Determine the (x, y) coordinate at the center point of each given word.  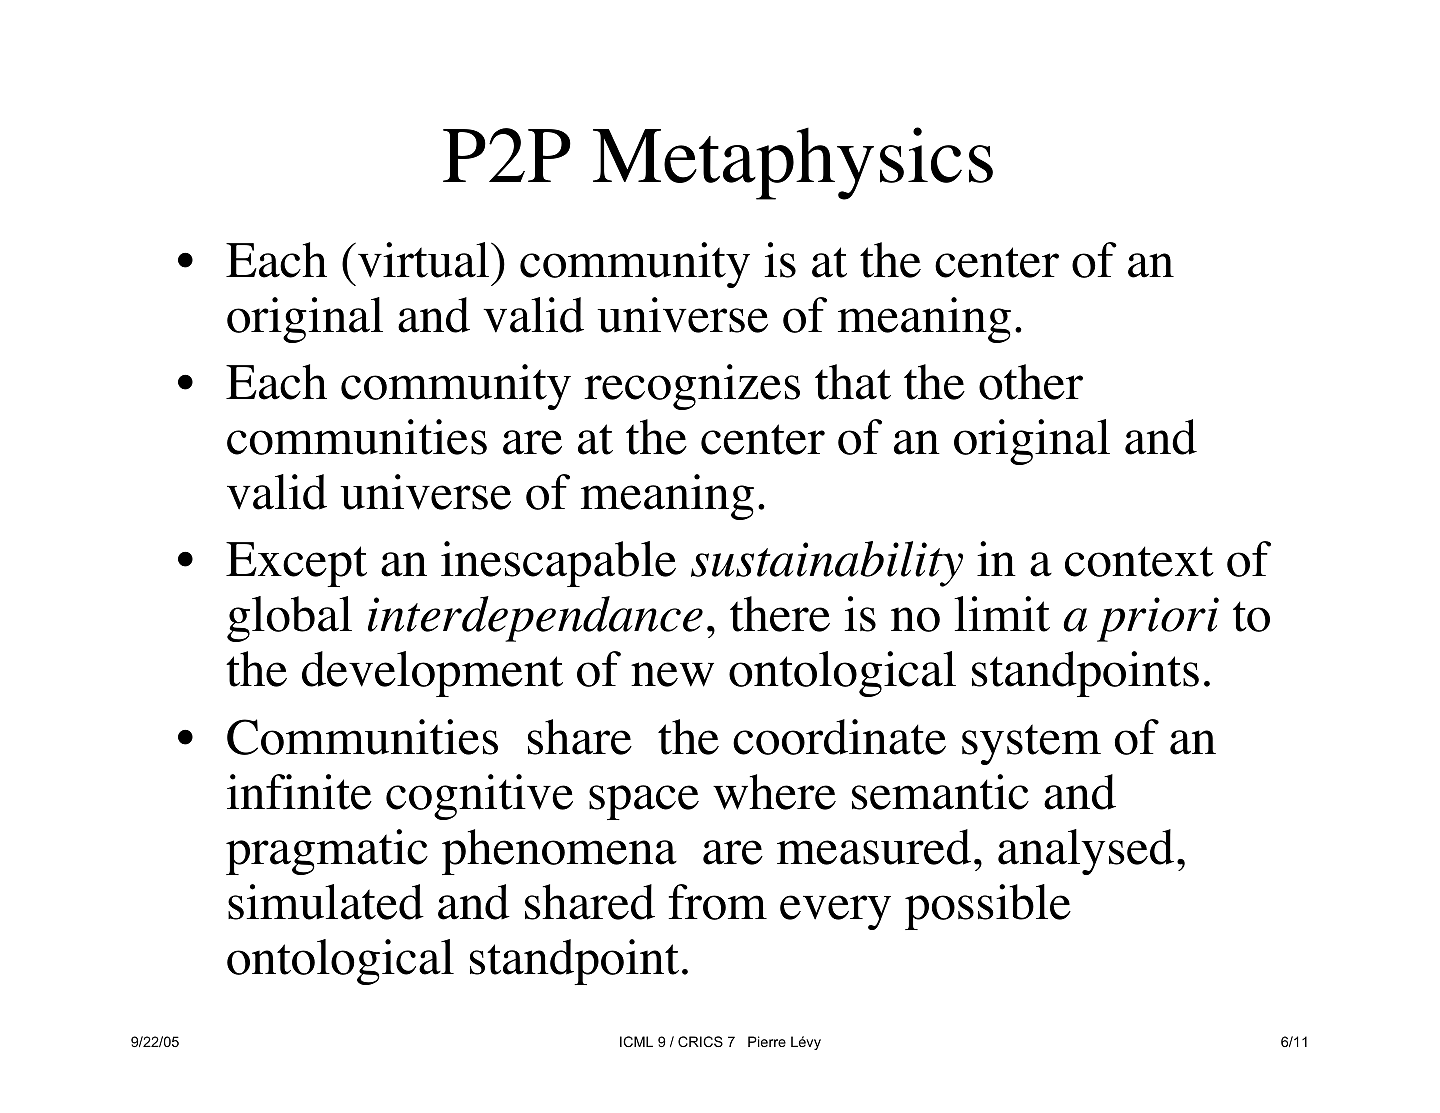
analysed (1086, 852)
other (1031, 382)
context (1139, 561)
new (672, 674)
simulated (326, 902)
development (432, 674)
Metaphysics (793, 163)
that (853, 382)
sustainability (827, 564)
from (717, 902)
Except (296, 564)
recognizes (692, 387)
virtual (423, 260)
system (1031, 744)
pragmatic (327, 852)
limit (1002, 614)
